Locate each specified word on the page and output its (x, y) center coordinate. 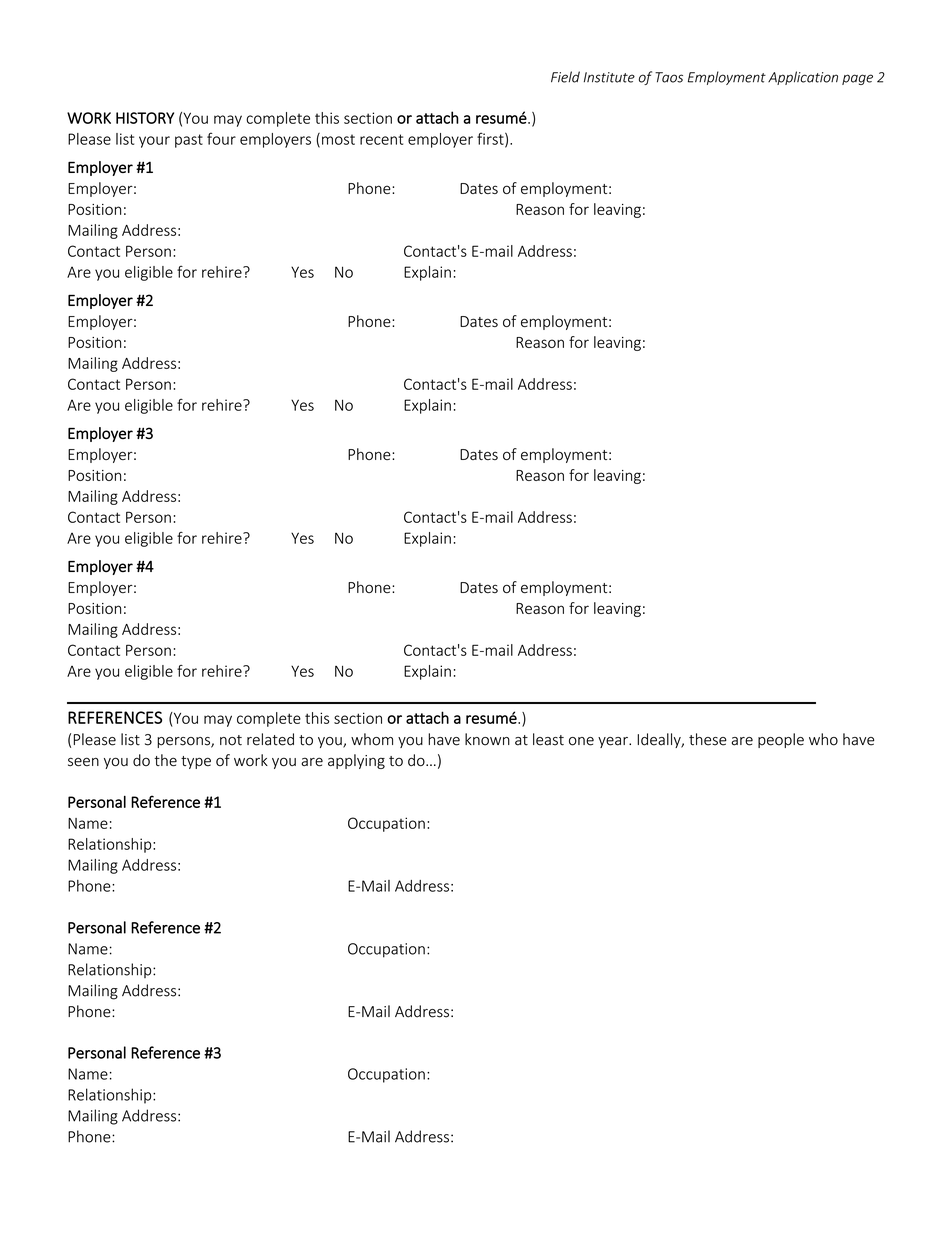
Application (803, 78)
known (487, 739)
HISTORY (145, 118)
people (781, 740)
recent (381, 139)
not (231, 740)
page (857, 79)
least (548, 739)
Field (565, 77)
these (708, 739)
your (154, 142)
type (196, 762)
